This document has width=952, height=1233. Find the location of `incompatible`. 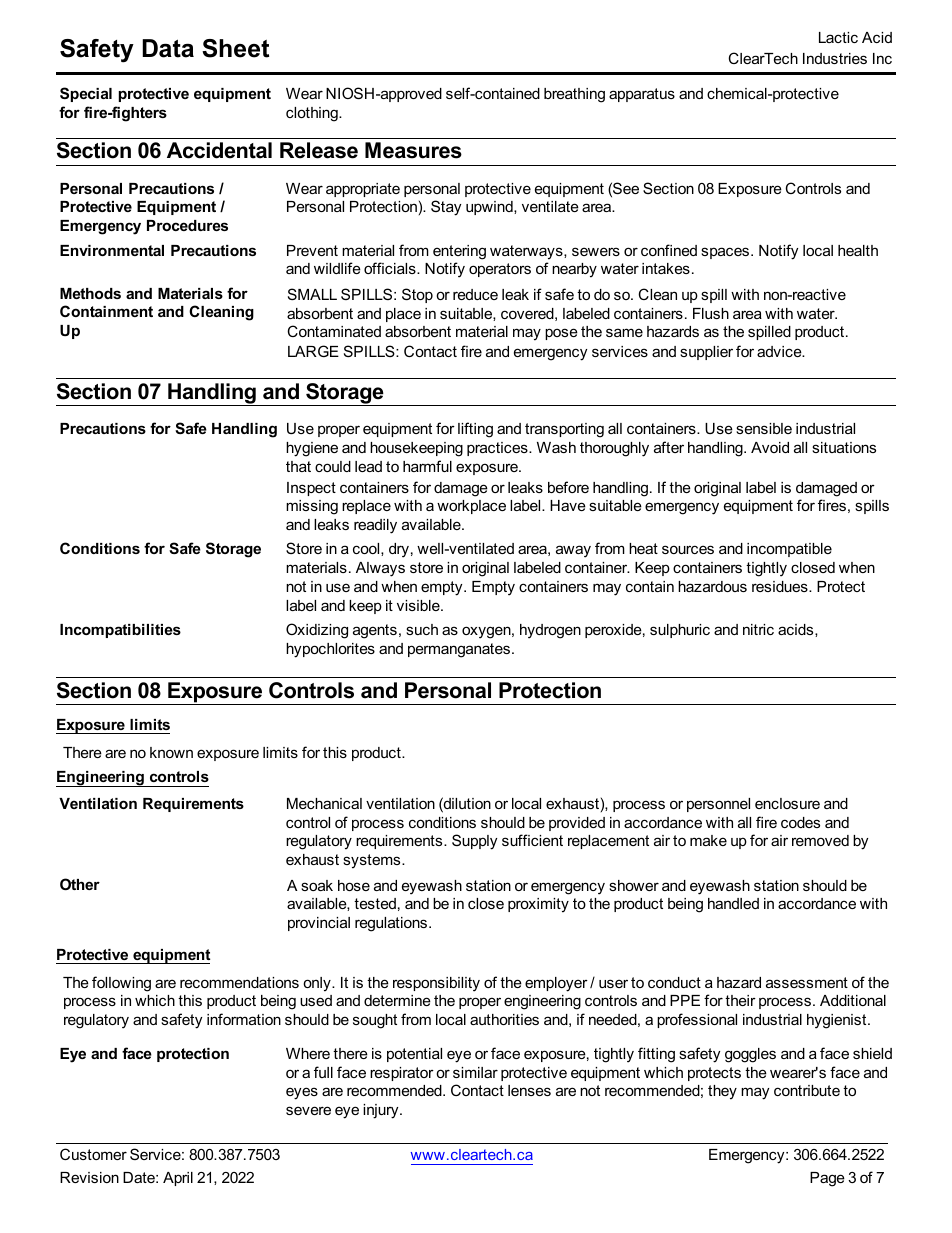

incompatible is located at coordinates (789, 550).
